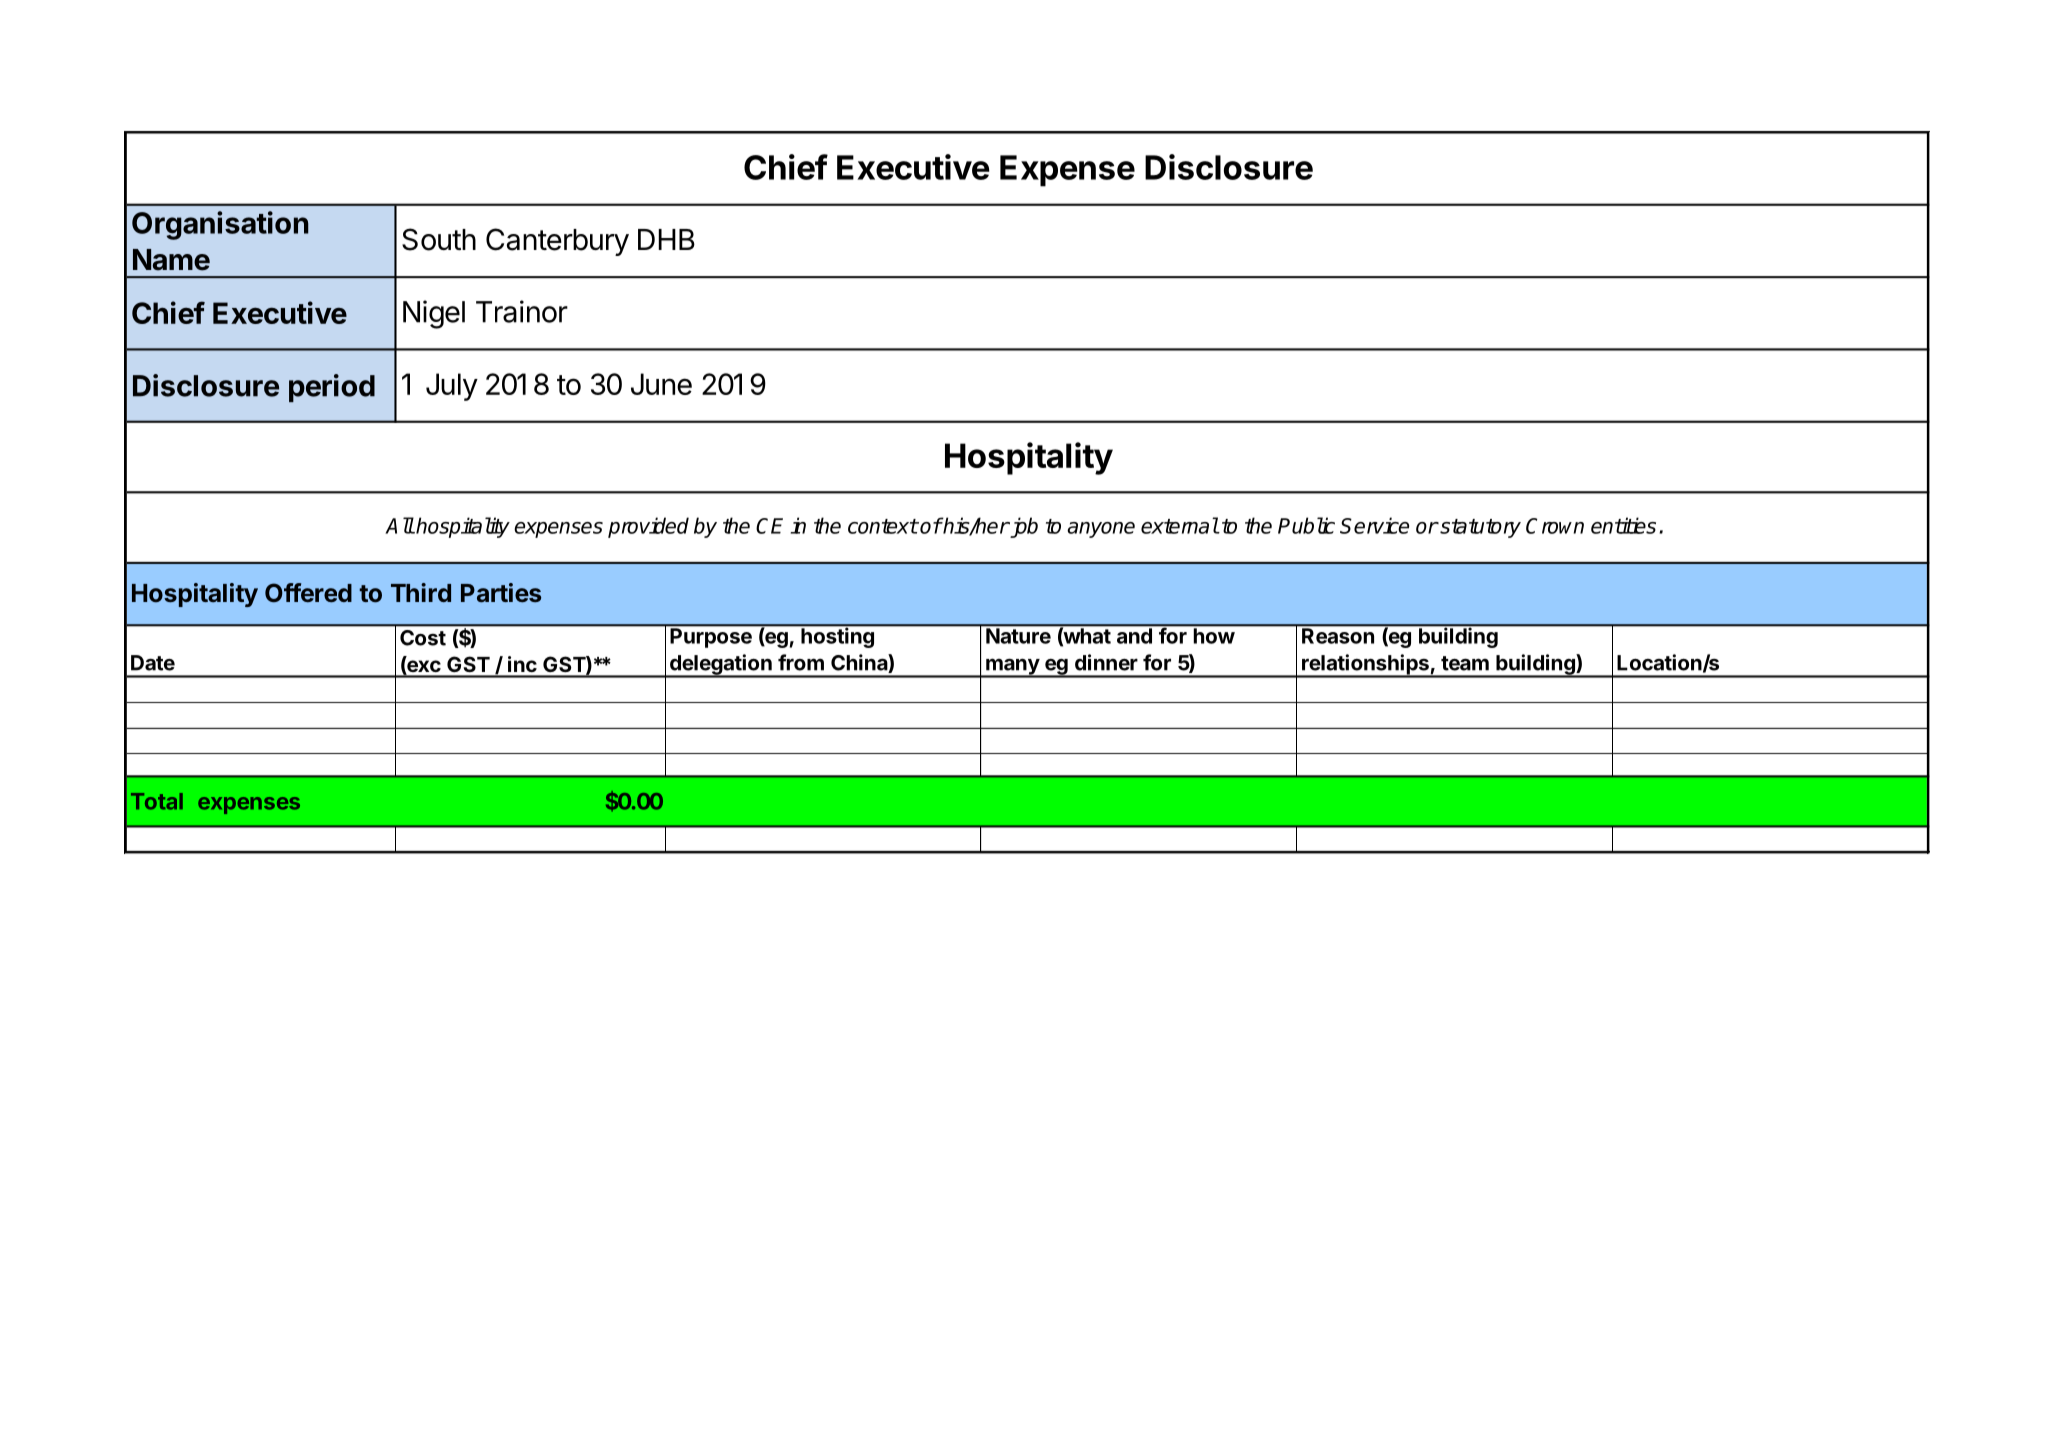 The height and width of the screenshot is (1452, 2054). Describe the element at coordinates (801, 662) in the screenshot. I see `from` at that location.
